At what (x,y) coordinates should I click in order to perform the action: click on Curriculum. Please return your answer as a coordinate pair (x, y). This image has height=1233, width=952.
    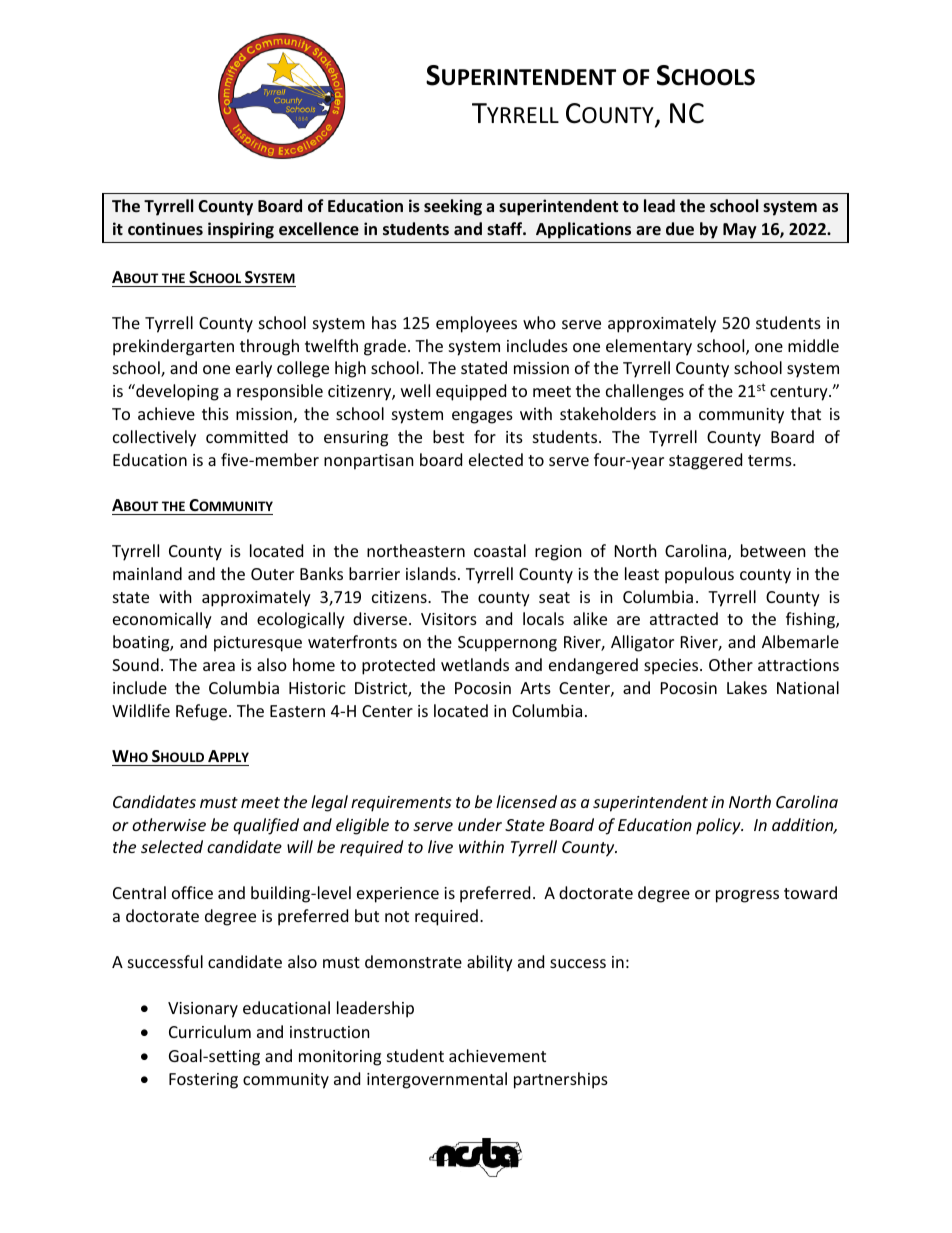
    Looking at the image, I should click on (210, 1031).
